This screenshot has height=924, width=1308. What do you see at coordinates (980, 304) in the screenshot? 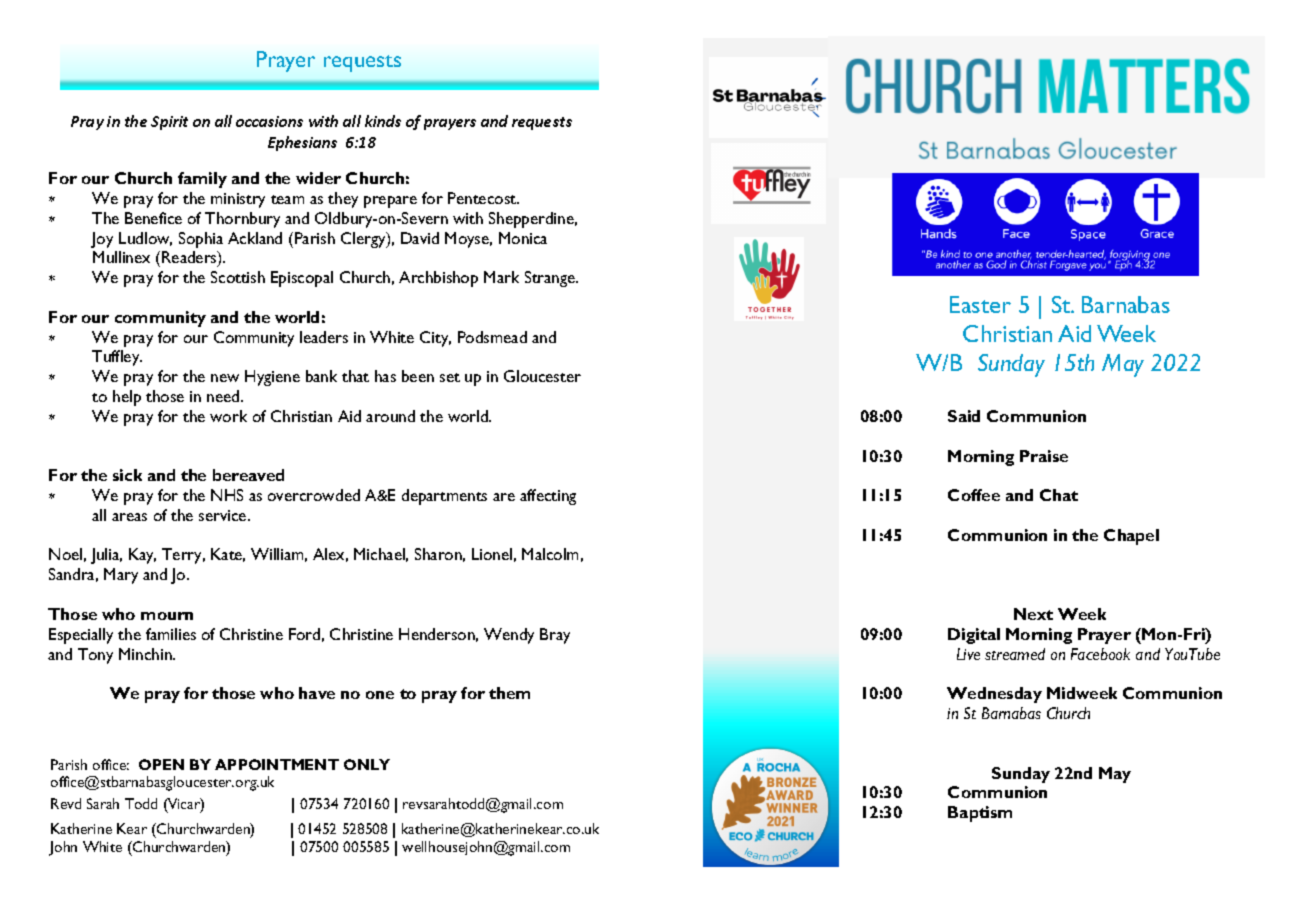
I see `Easter` at bounding box center [980, 304].
